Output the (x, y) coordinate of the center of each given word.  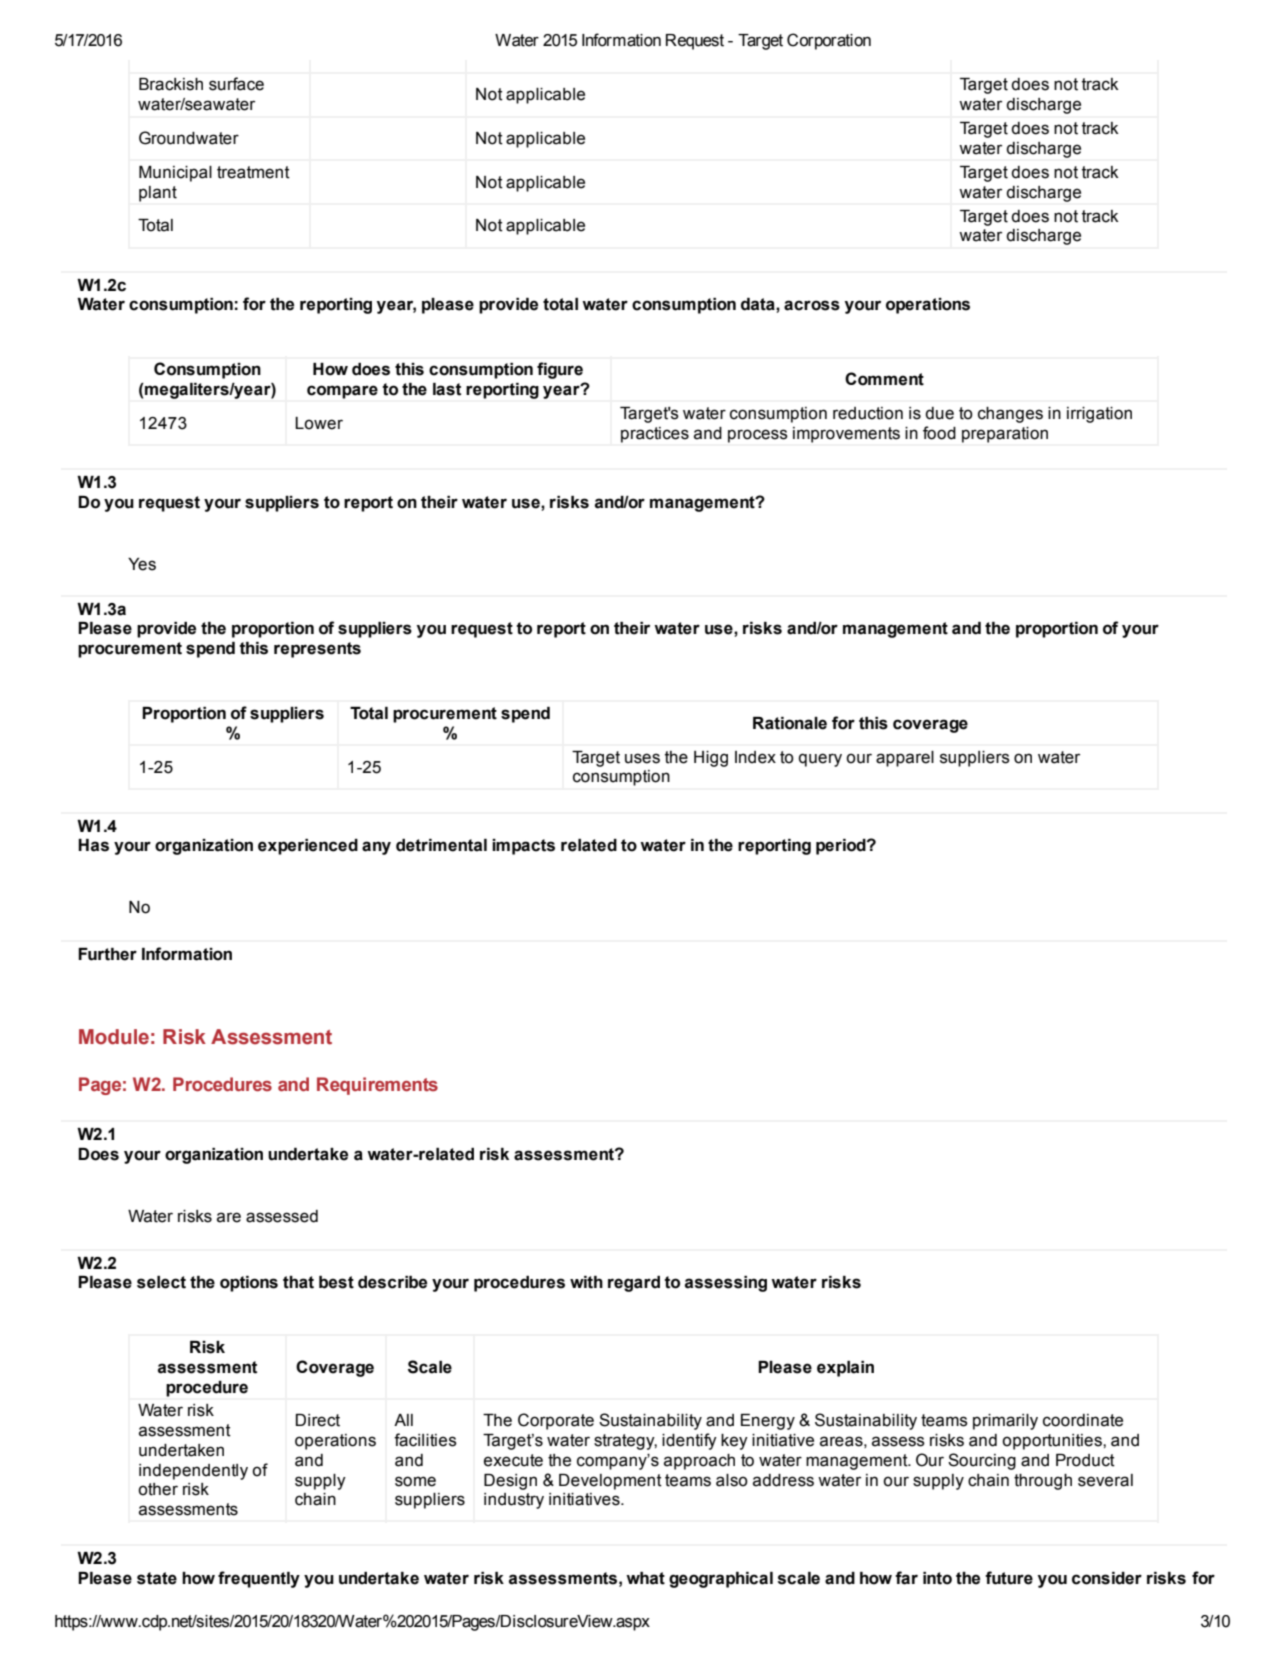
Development (610, 1482)
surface (236, 84)
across (812, 305)
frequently (259, 1579)
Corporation (829, 41)
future (1009, 1578)
